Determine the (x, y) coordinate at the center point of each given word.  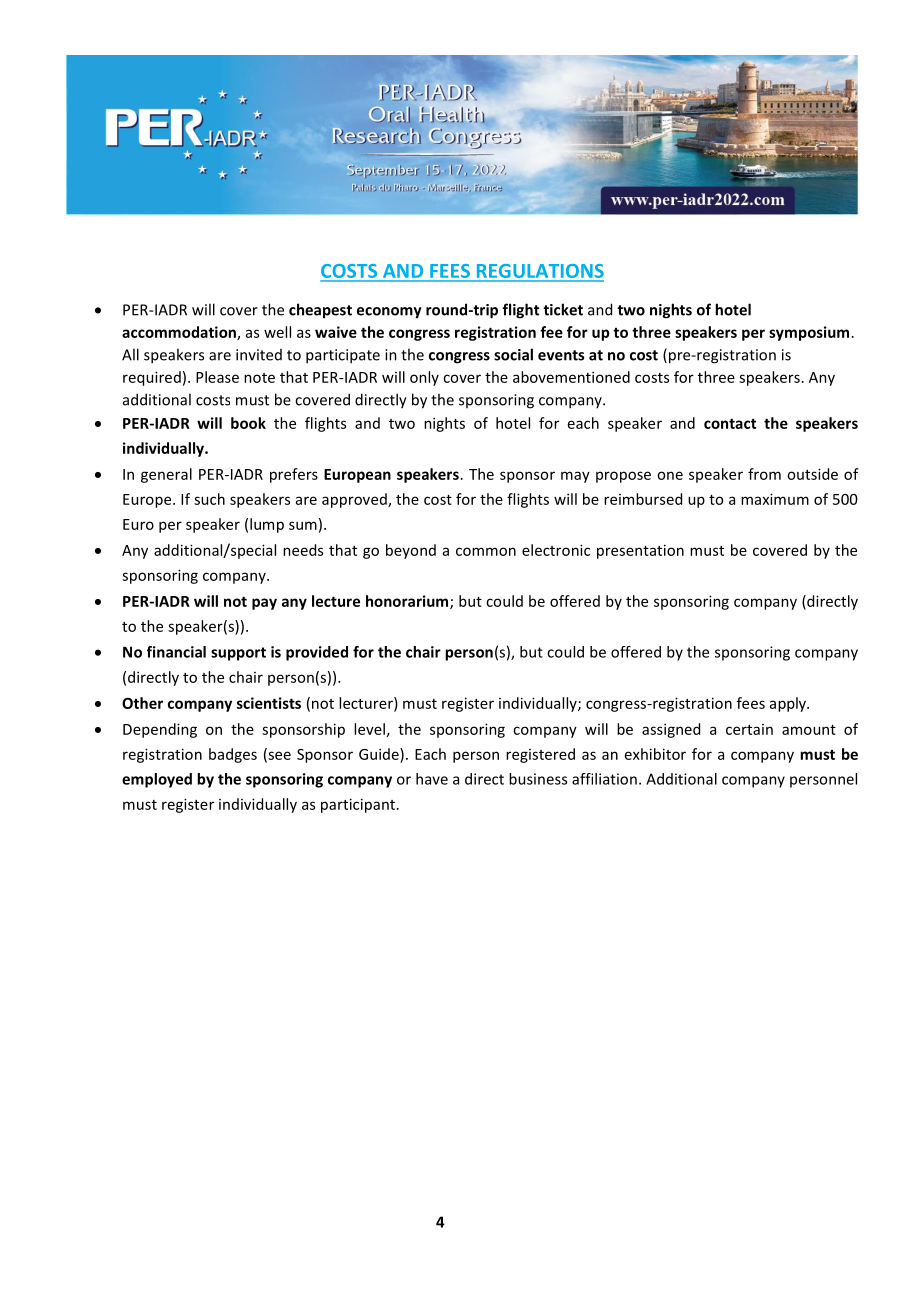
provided (317, 653)
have (432, 779)
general (166, 475)
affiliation (604, 779)
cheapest (320, 311)
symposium (809, 333)
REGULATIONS (539, 272)
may (575, 477)
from (764, 474)
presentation (640, 551)
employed (157, 780)
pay (264, 604)
